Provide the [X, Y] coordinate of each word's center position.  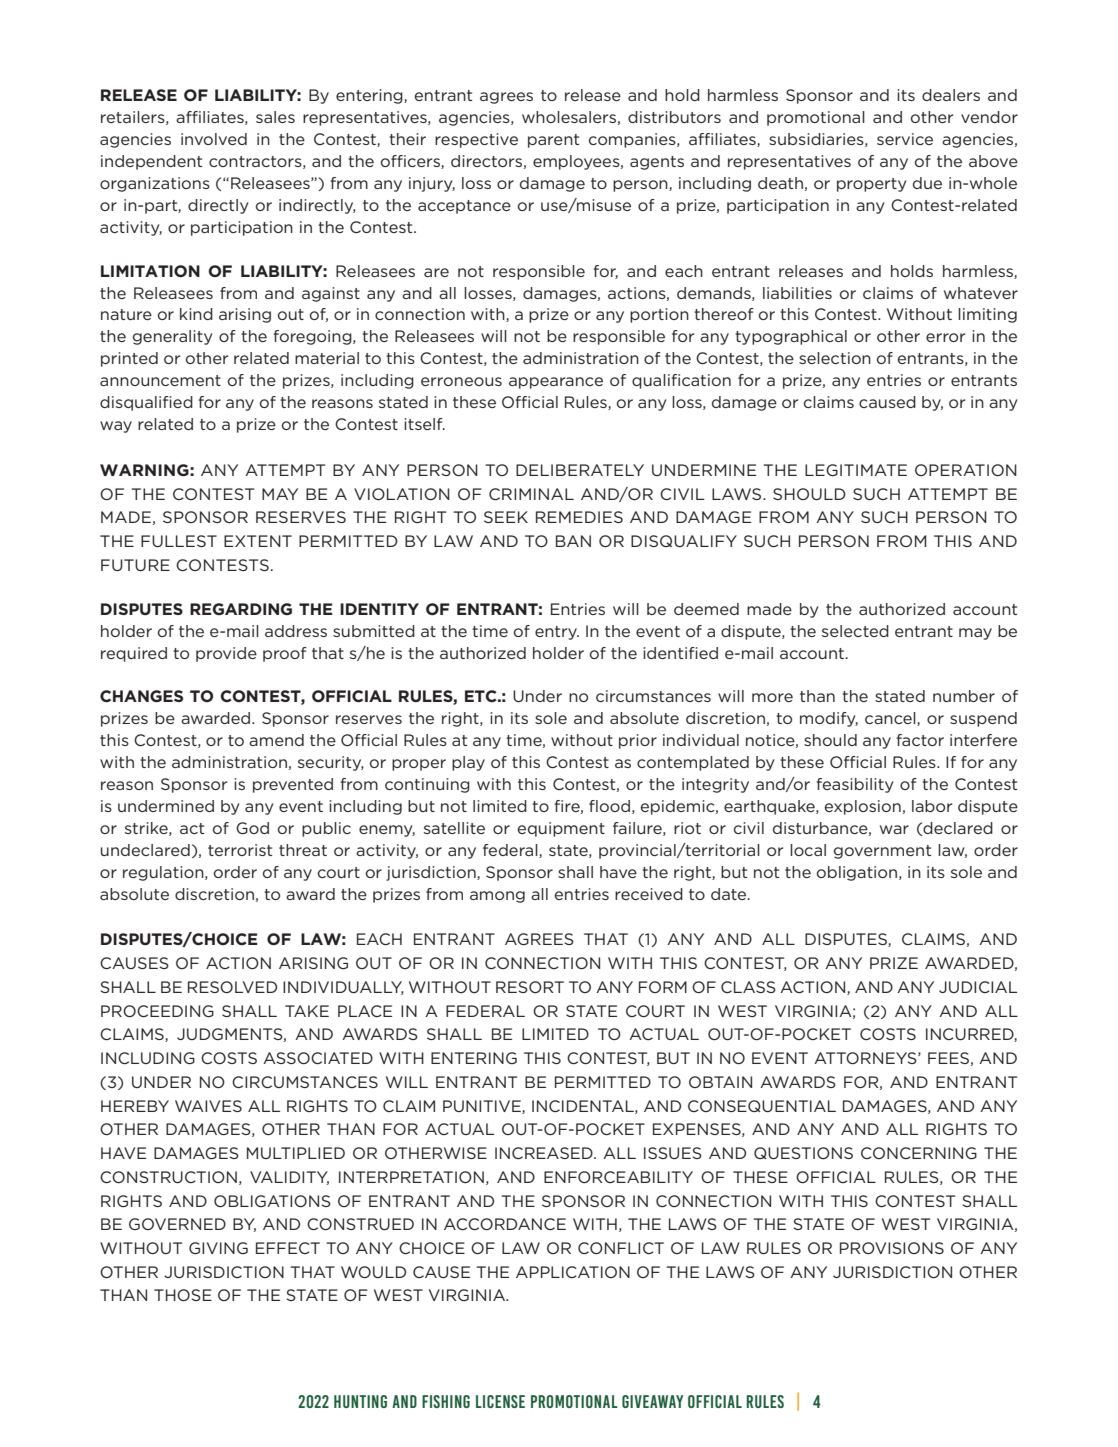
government [882, 852]
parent [553, 141]
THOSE [183, 1295]
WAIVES [208, 1106]
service [905, 139]
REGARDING [241, 609]
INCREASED [545, 1153]
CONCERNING [919, 1153]
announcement [160, 380]
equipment [561, 829]
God [252, 828]
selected [855, 631]
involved [214, 139]
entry [557, 633]
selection [835, 358]
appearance [556, 383]
